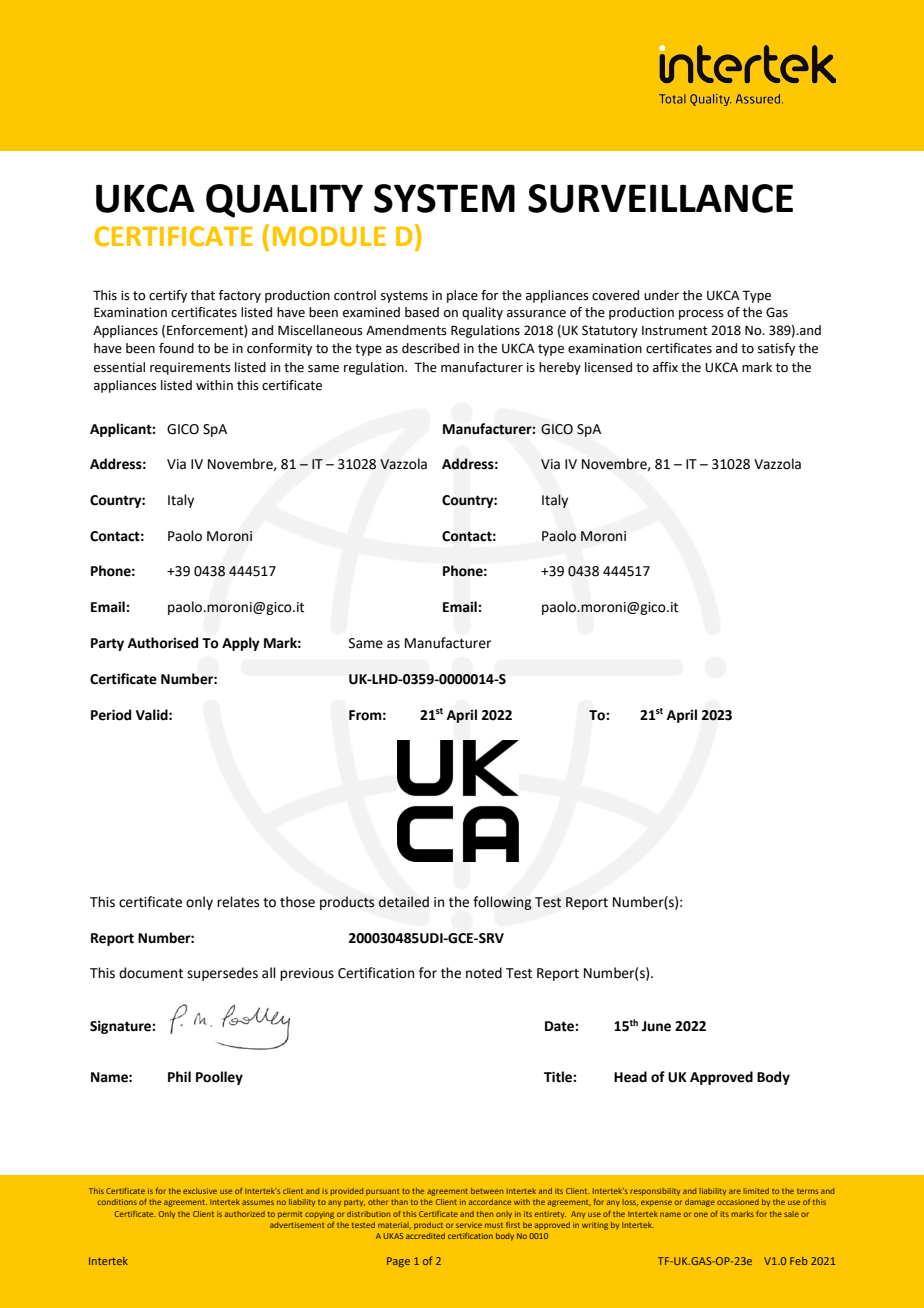 This screenshot has width=924, height=1308. Describe the element at coordinates (200, 1191) in the screenshot. I see `exclusive` at that location.
